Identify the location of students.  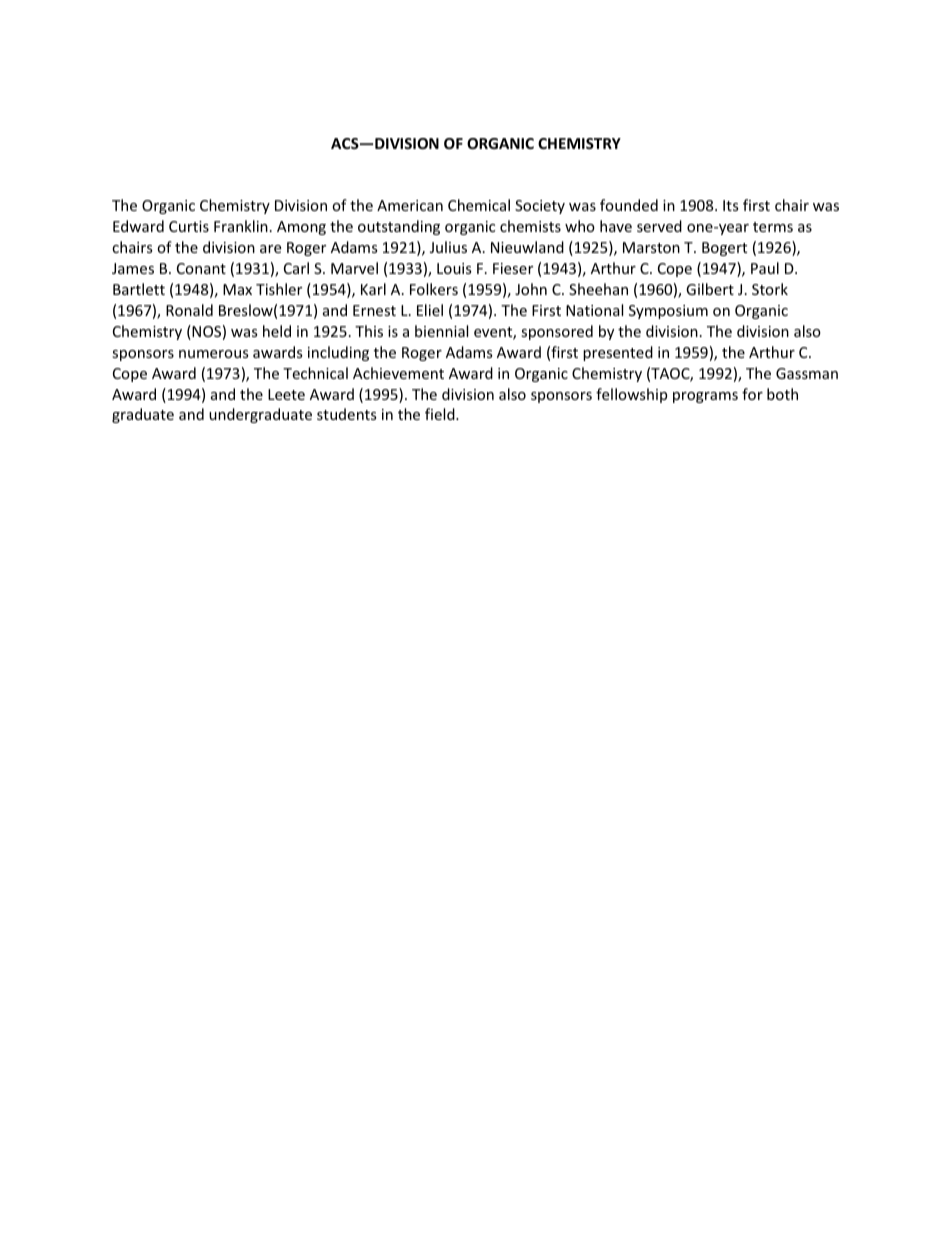
(347, 414).
